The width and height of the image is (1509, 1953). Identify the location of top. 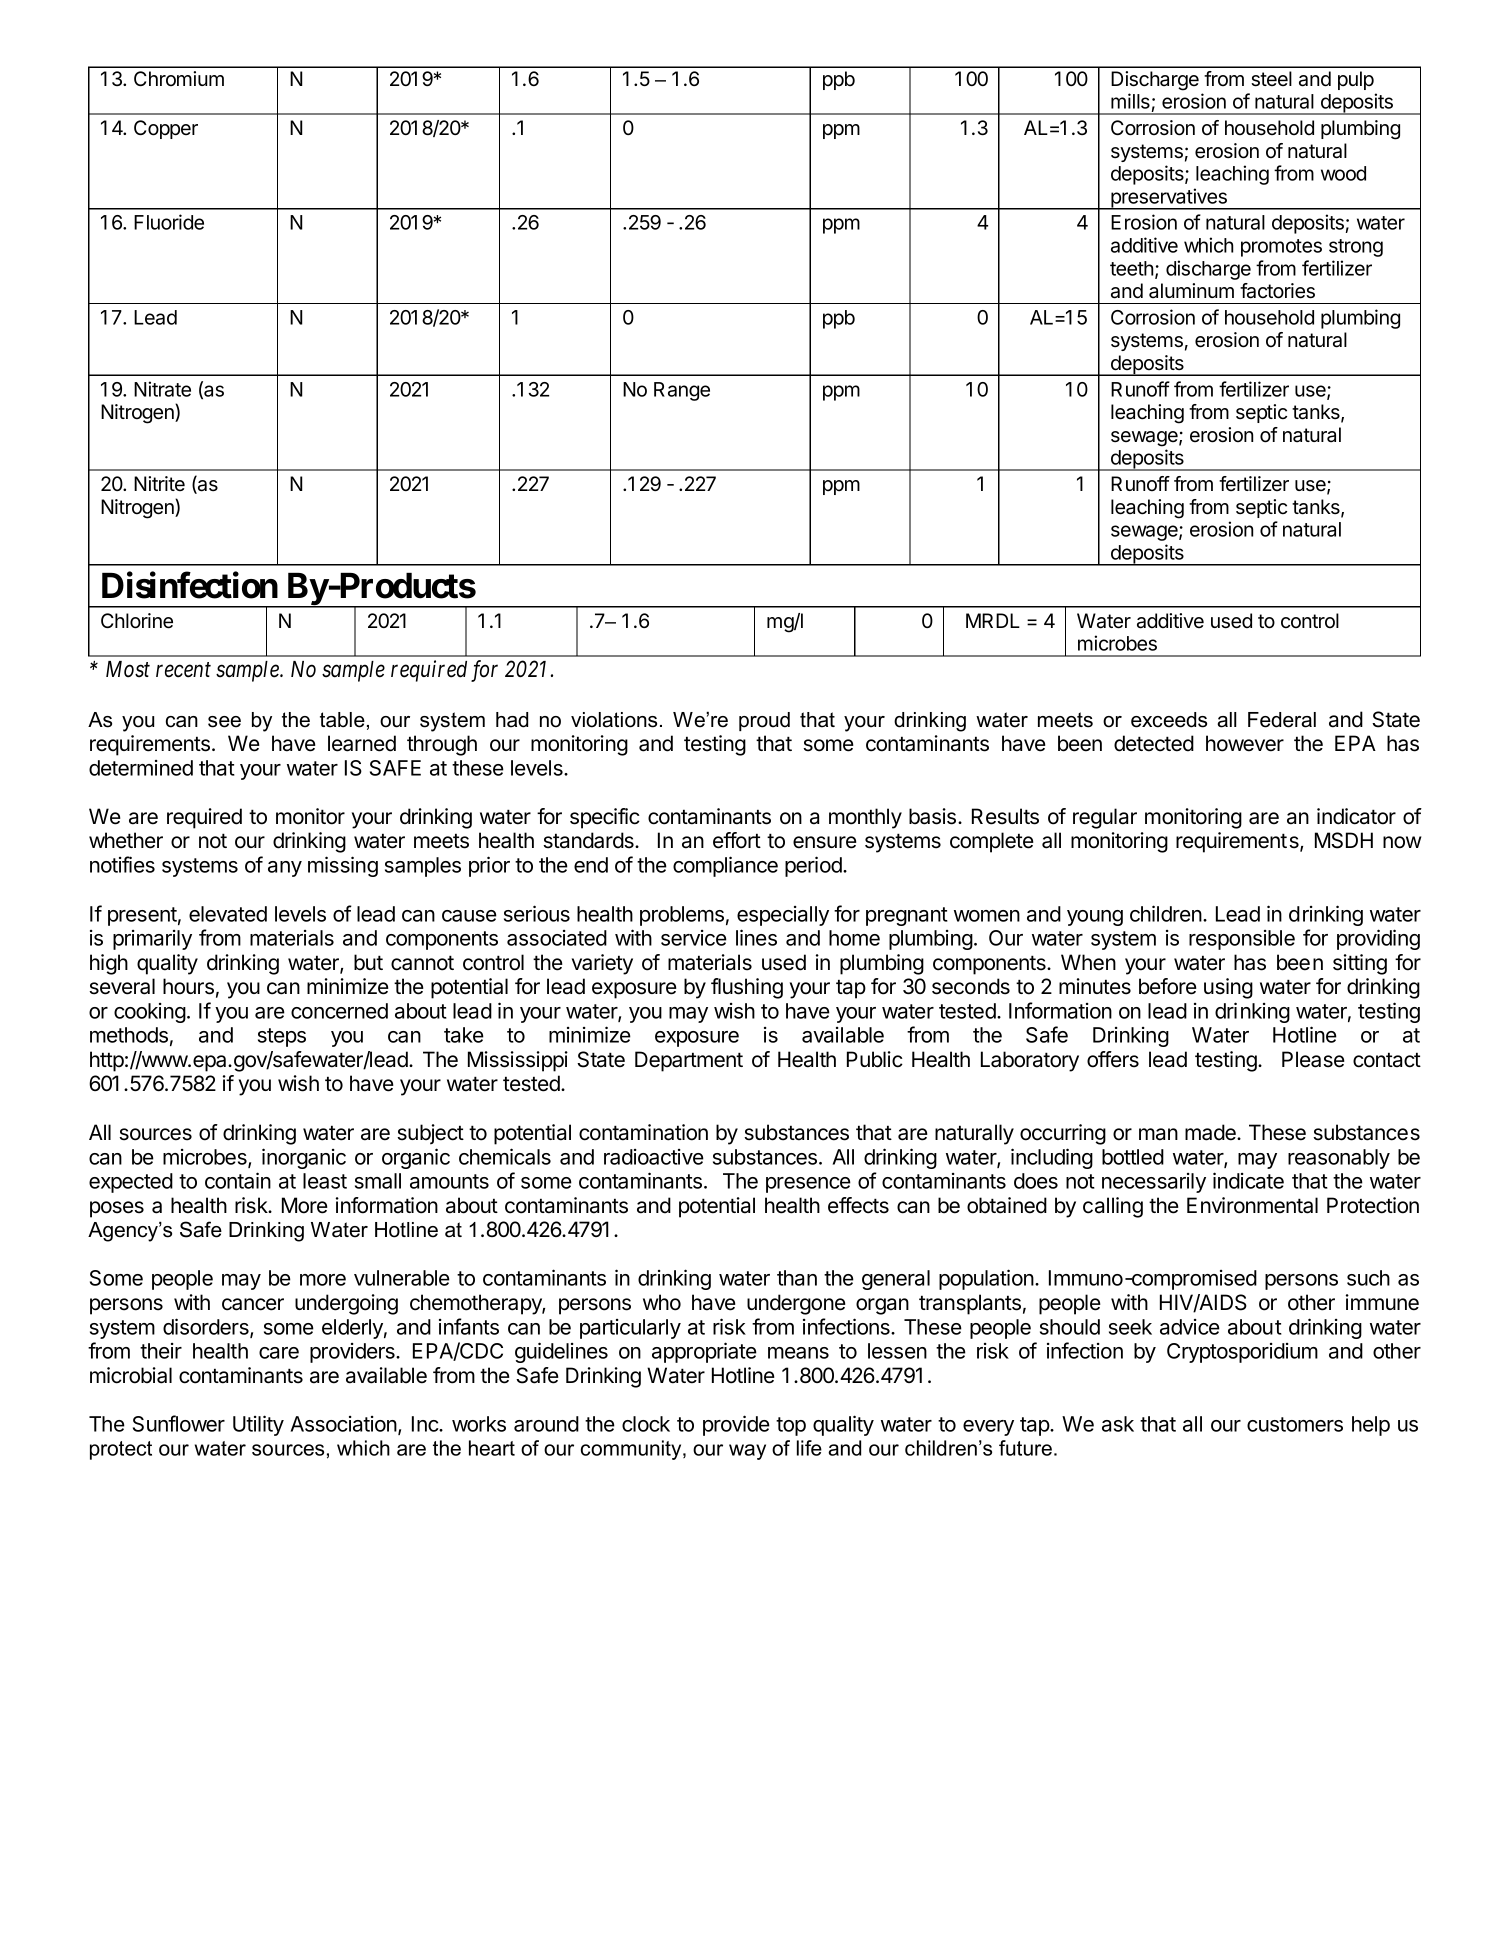
(791, 1426).
